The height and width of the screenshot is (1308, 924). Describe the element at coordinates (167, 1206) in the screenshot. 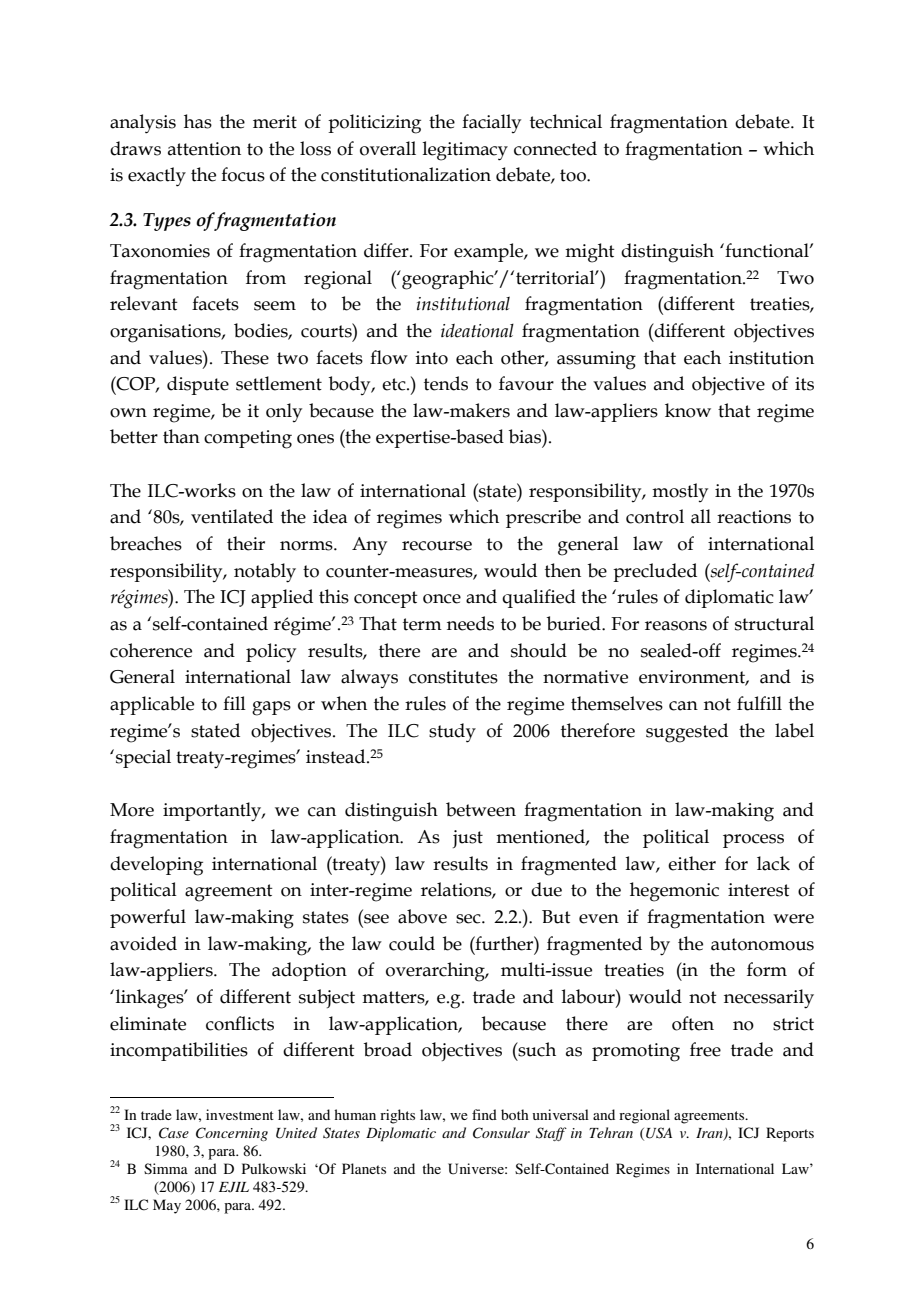

I see `May` at that location.
